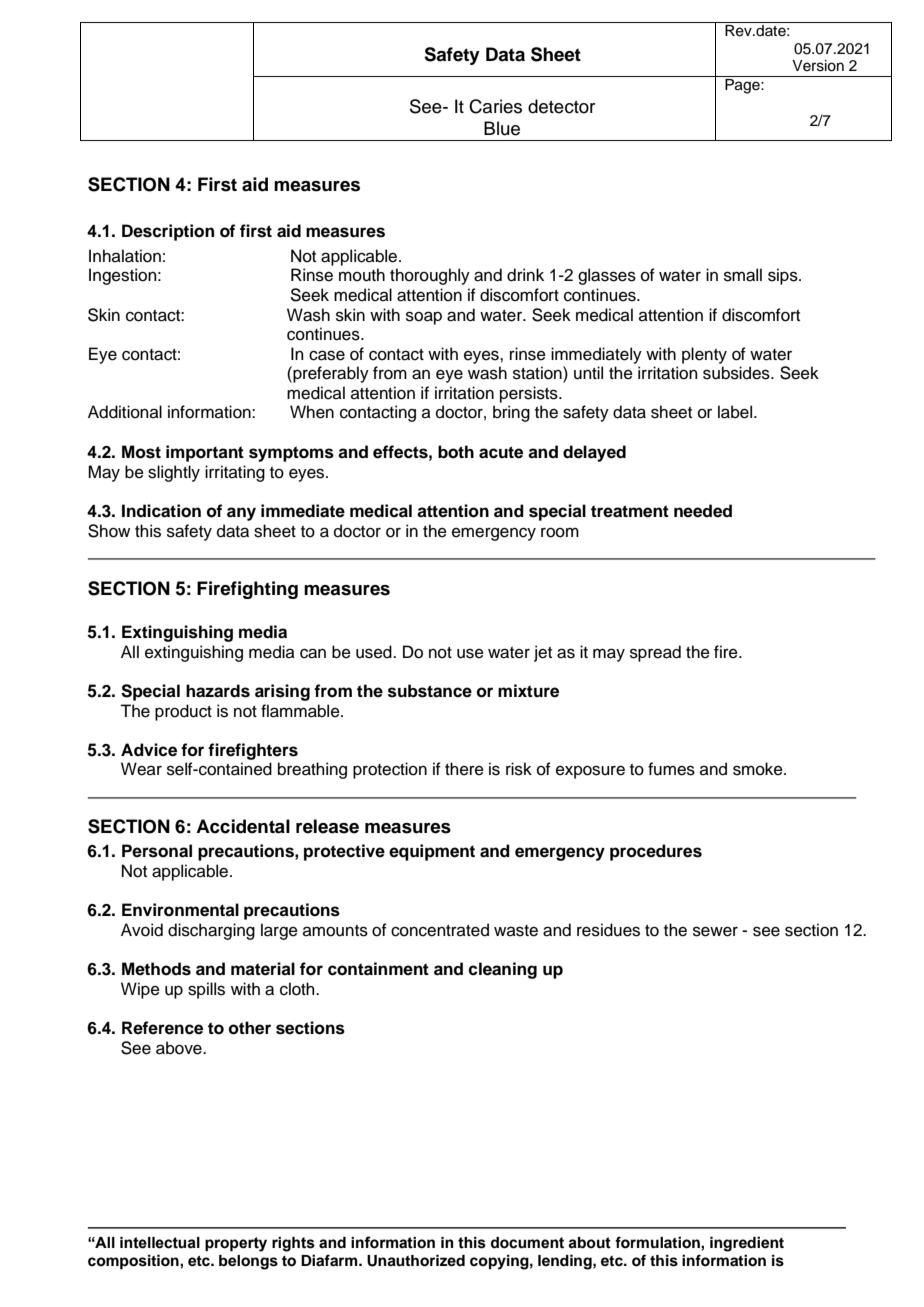 This screenshot has width=924, height=1307. Describe the element at coordinates (495, 106) in the screenshot. I see `Caries` at that location.
